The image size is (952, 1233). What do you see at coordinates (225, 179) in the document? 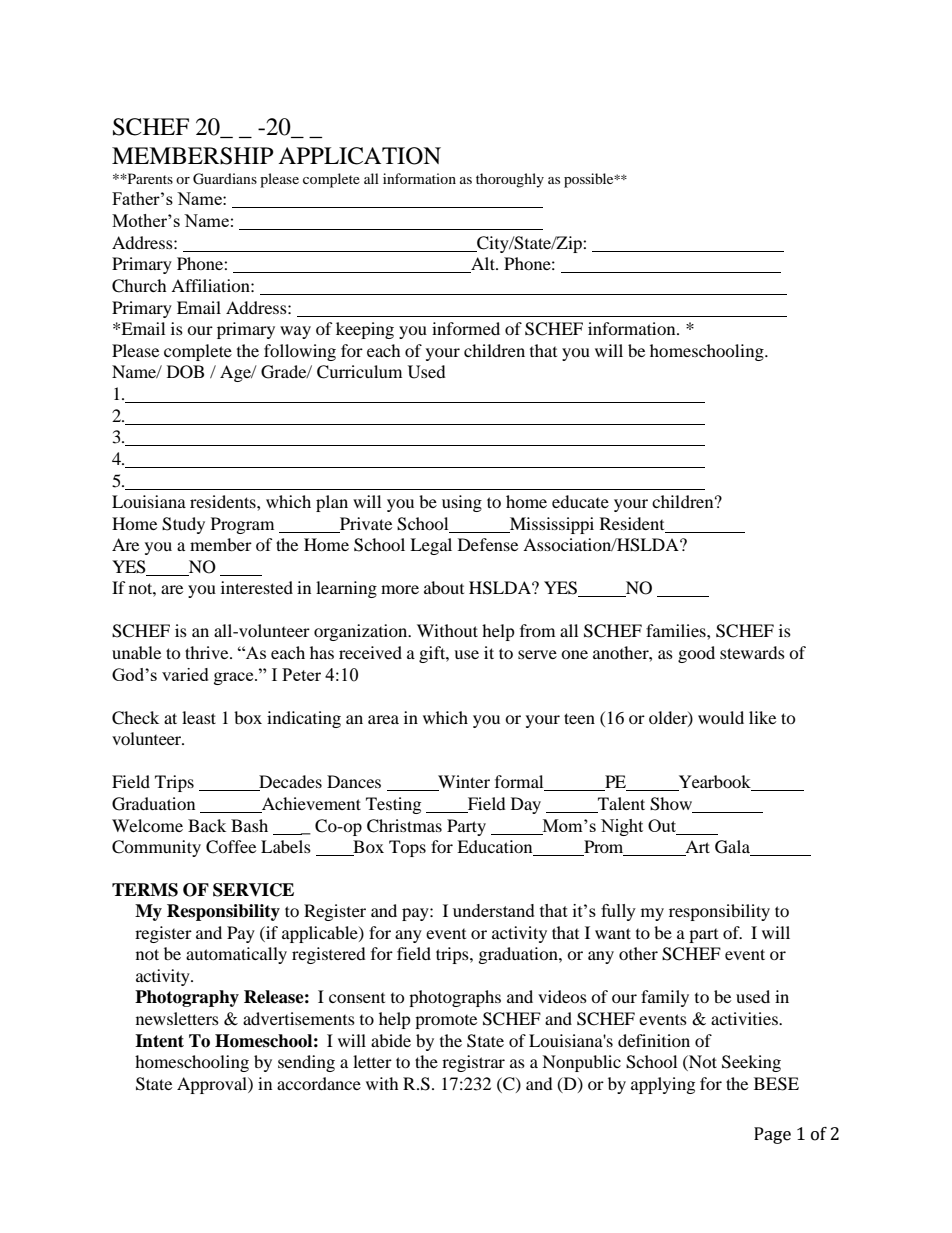
I see `Guardians` at bounding box center [225, 179].
